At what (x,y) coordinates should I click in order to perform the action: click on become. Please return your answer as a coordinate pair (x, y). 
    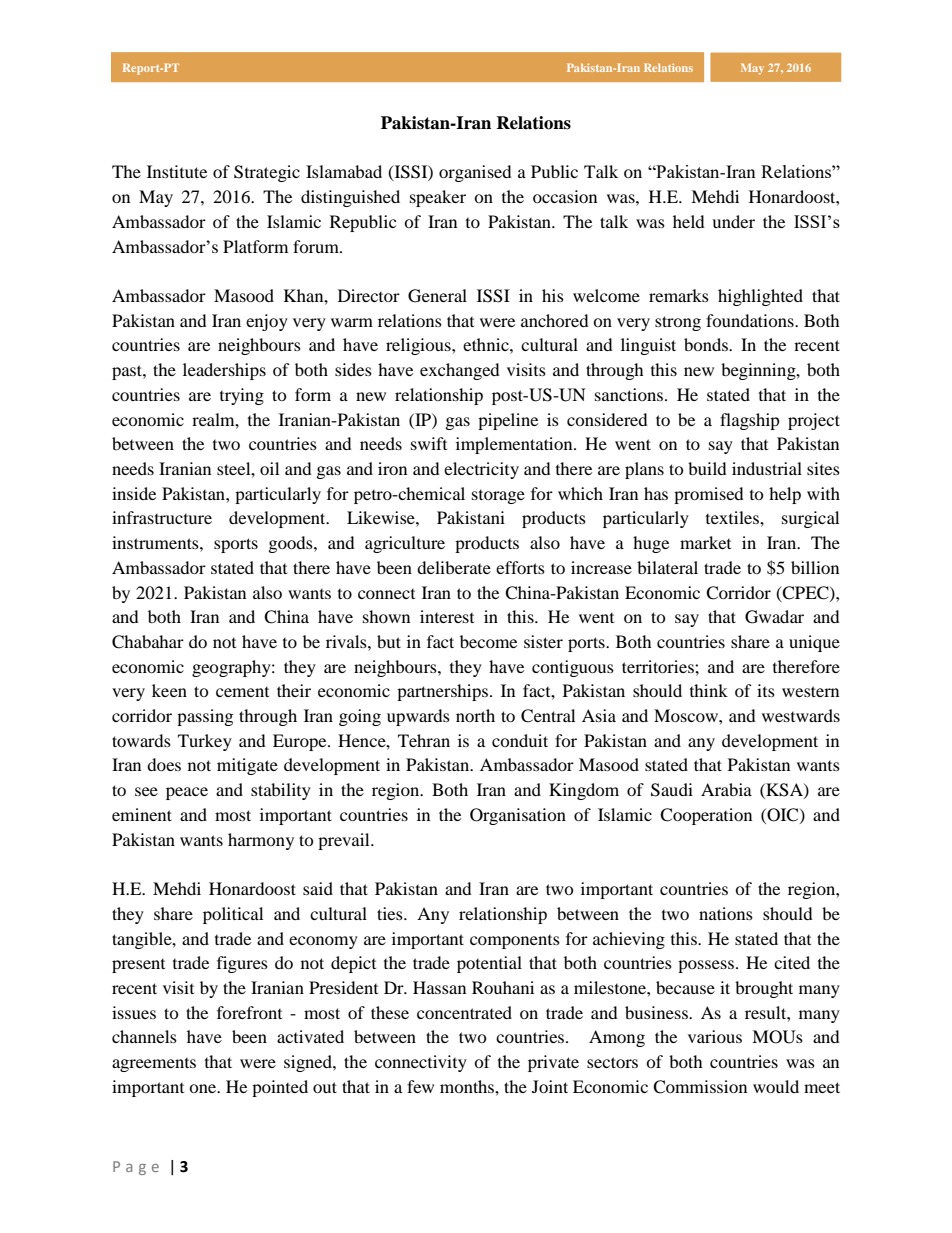
    Looking at the image, I should click on (488, 641).
